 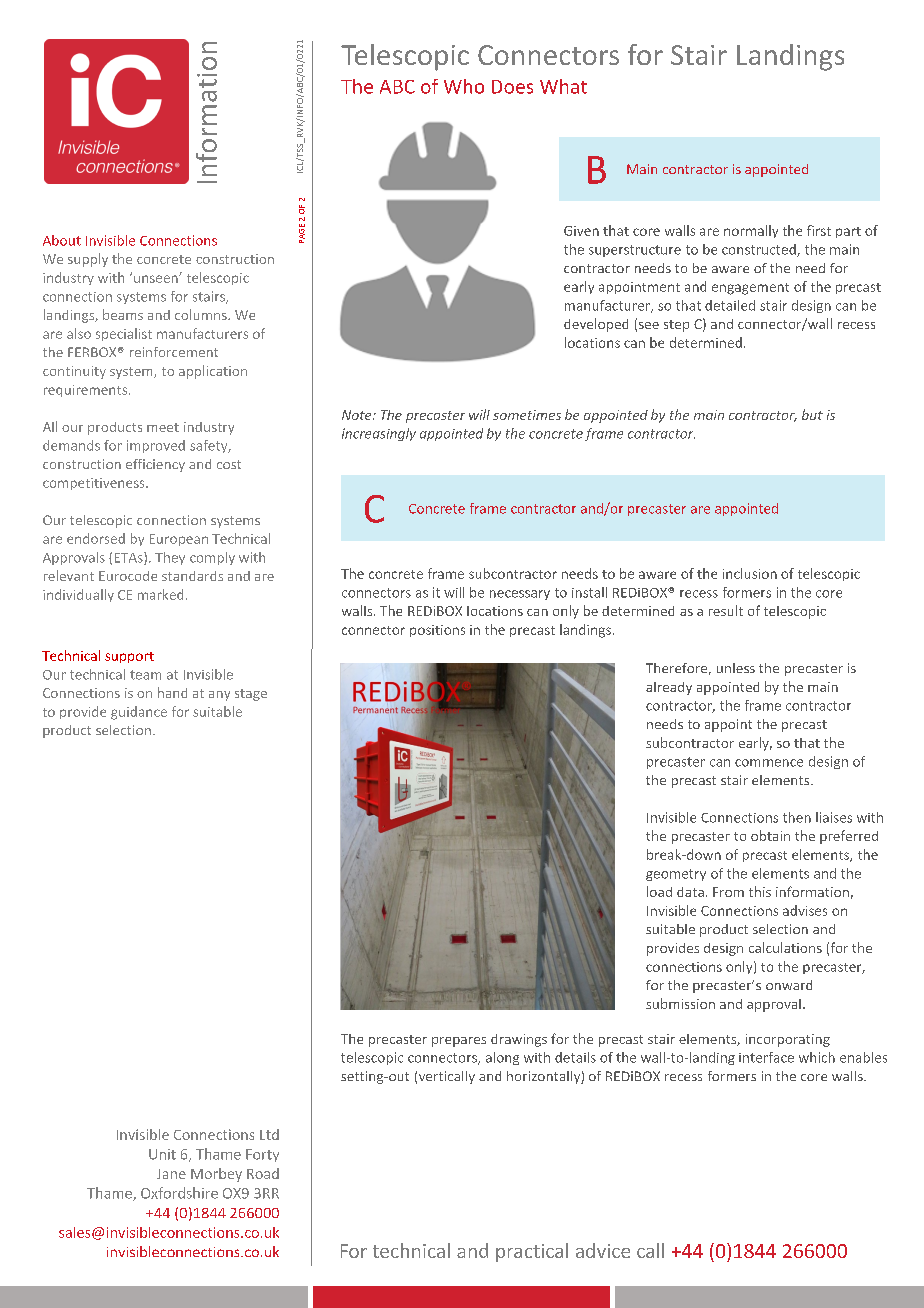 I want to click on Oxfordshire, so click(x=179, y=1193).
